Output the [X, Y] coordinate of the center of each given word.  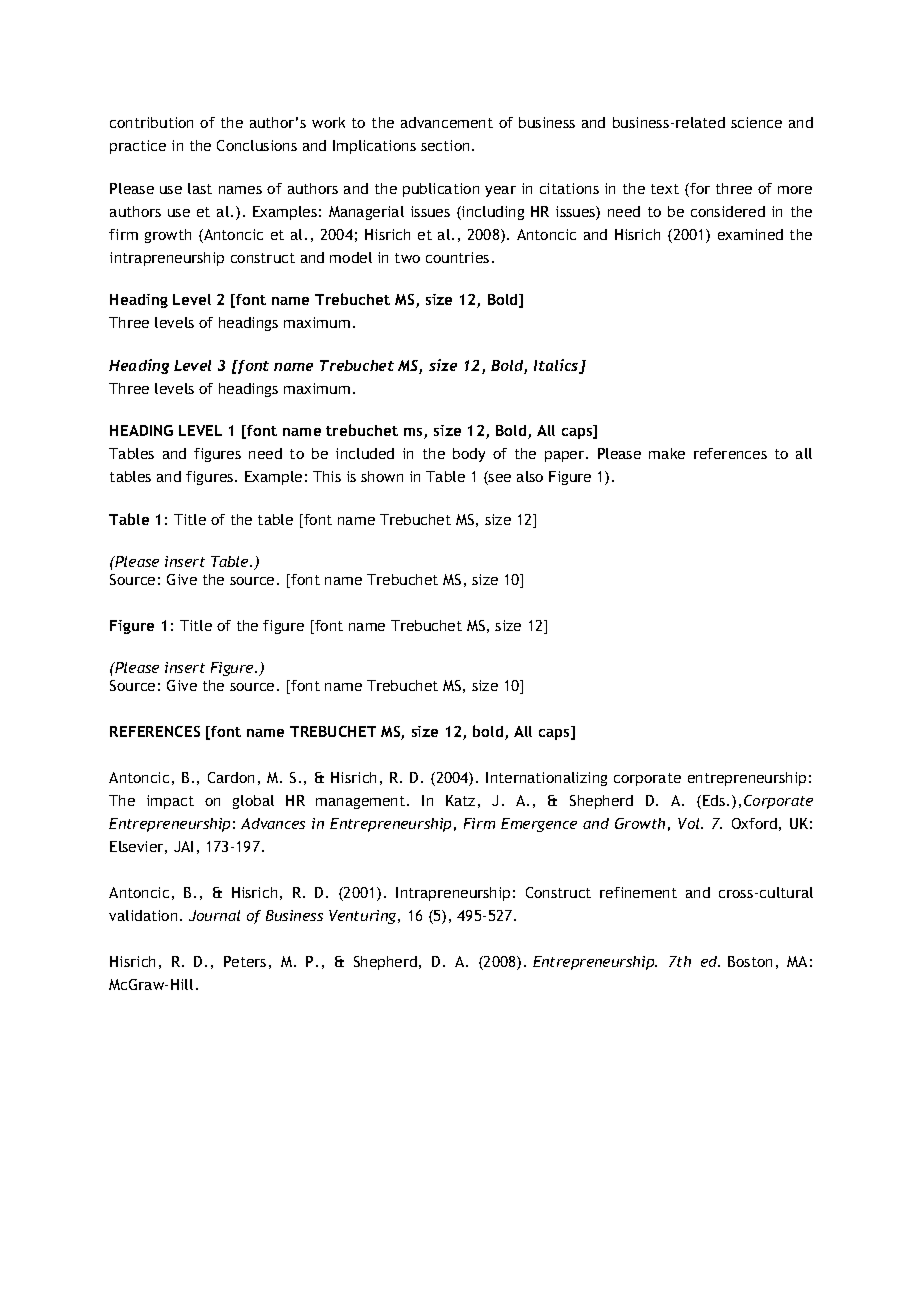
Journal [214, 915]
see [499, 479]
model [351, 257]
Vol [690, 823]
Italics [557, 366]
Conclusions [257, 145]
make [667, 453]
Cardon [231, 777]
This [327, 476]
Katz [460, 800]
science [756, 122]
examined [750, 234]
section [445, 145]
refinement [638, 892]
